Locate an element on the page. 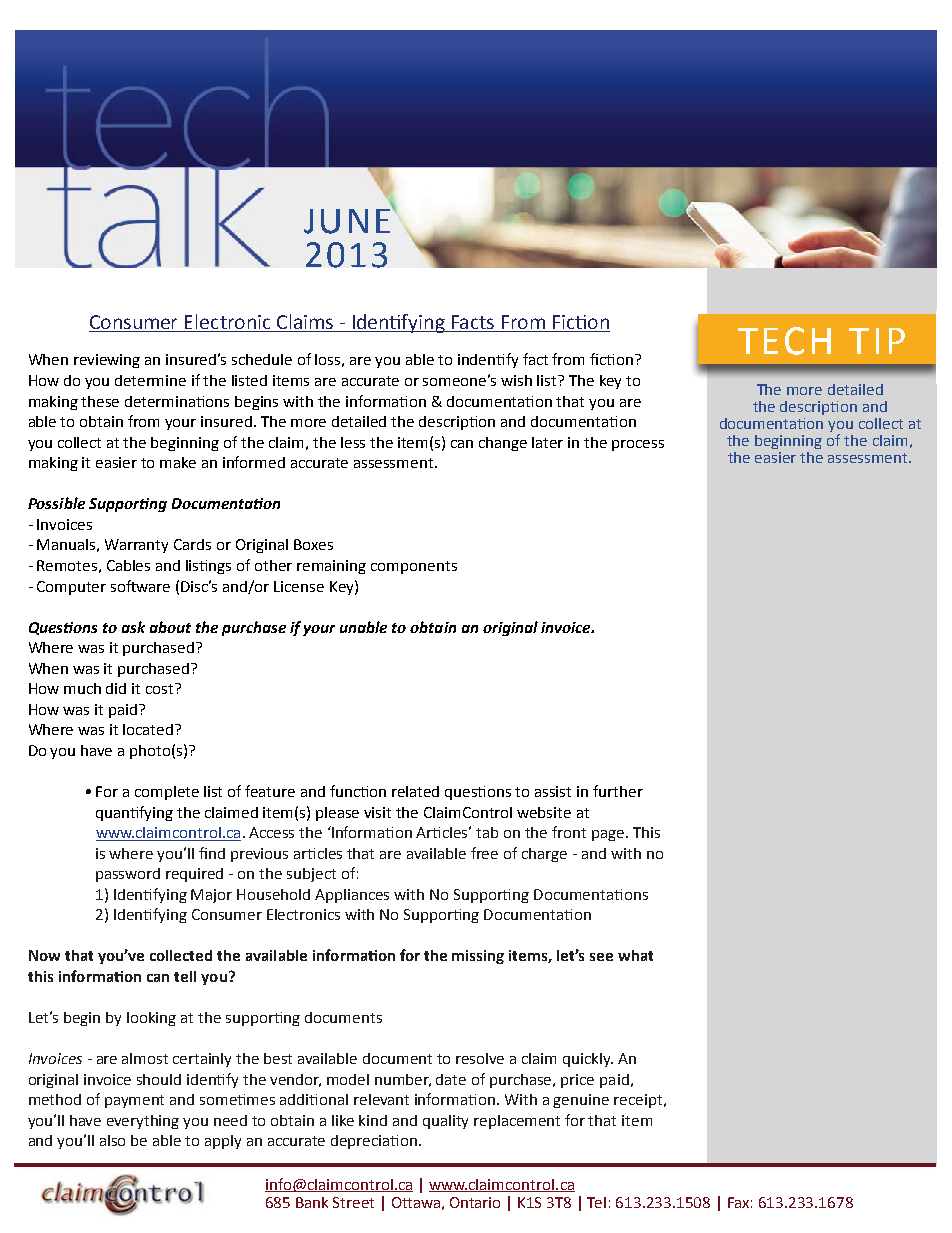  reviewing is located at coordinates (107, 361).
